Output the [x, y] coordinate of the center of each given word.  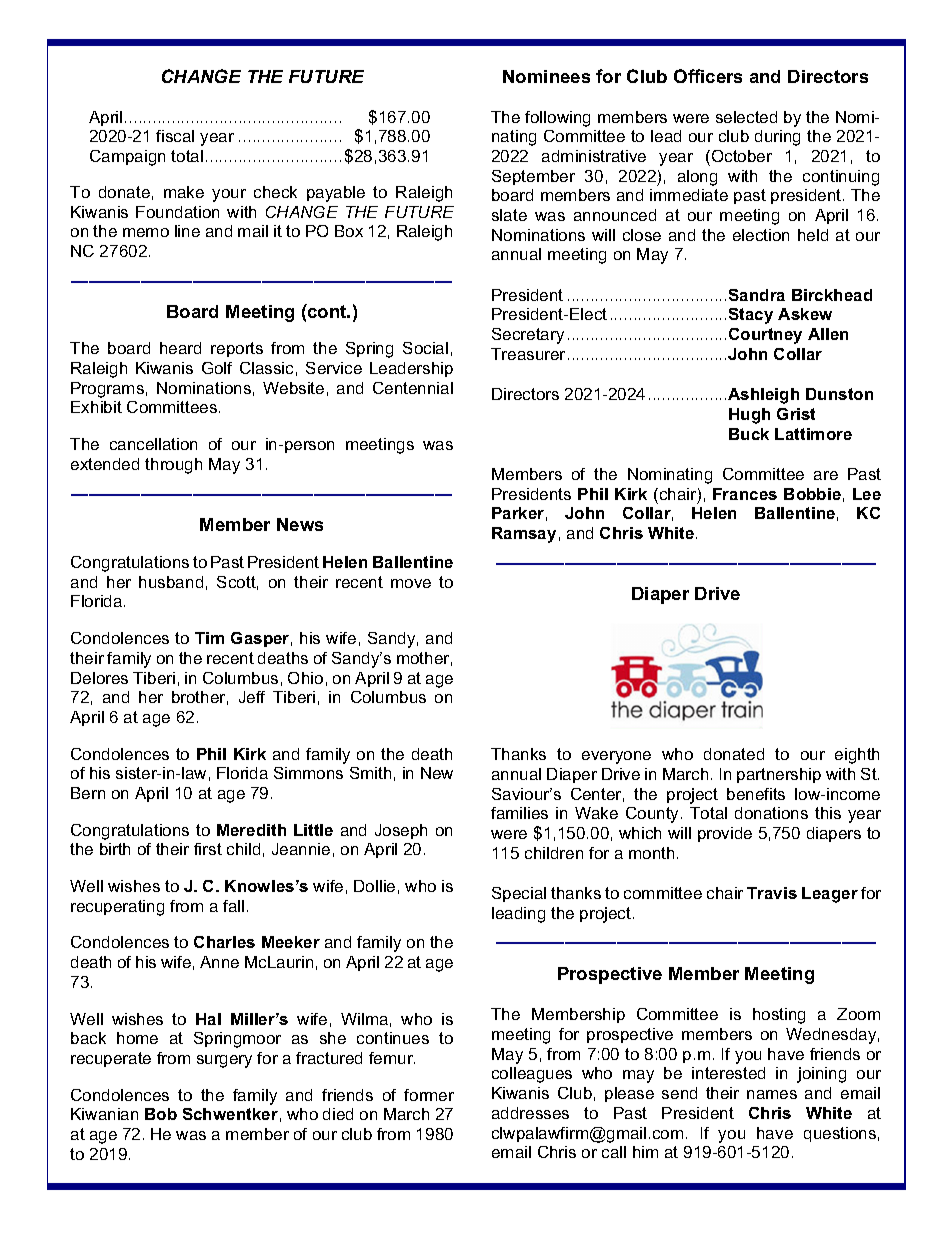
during [777, 138]
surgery [224, 1061]
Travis [772, 893]
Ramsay [524, 535]
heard [180, 348]
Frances [745, 494]
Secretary [528, 336]
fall [233, 906]
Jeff [252, 697]
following [557, 119]
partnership [779, 775]
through [173, 466]
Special [519, 894]
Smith [370, 773]
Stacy [751, 316]
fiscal [175, 136]
